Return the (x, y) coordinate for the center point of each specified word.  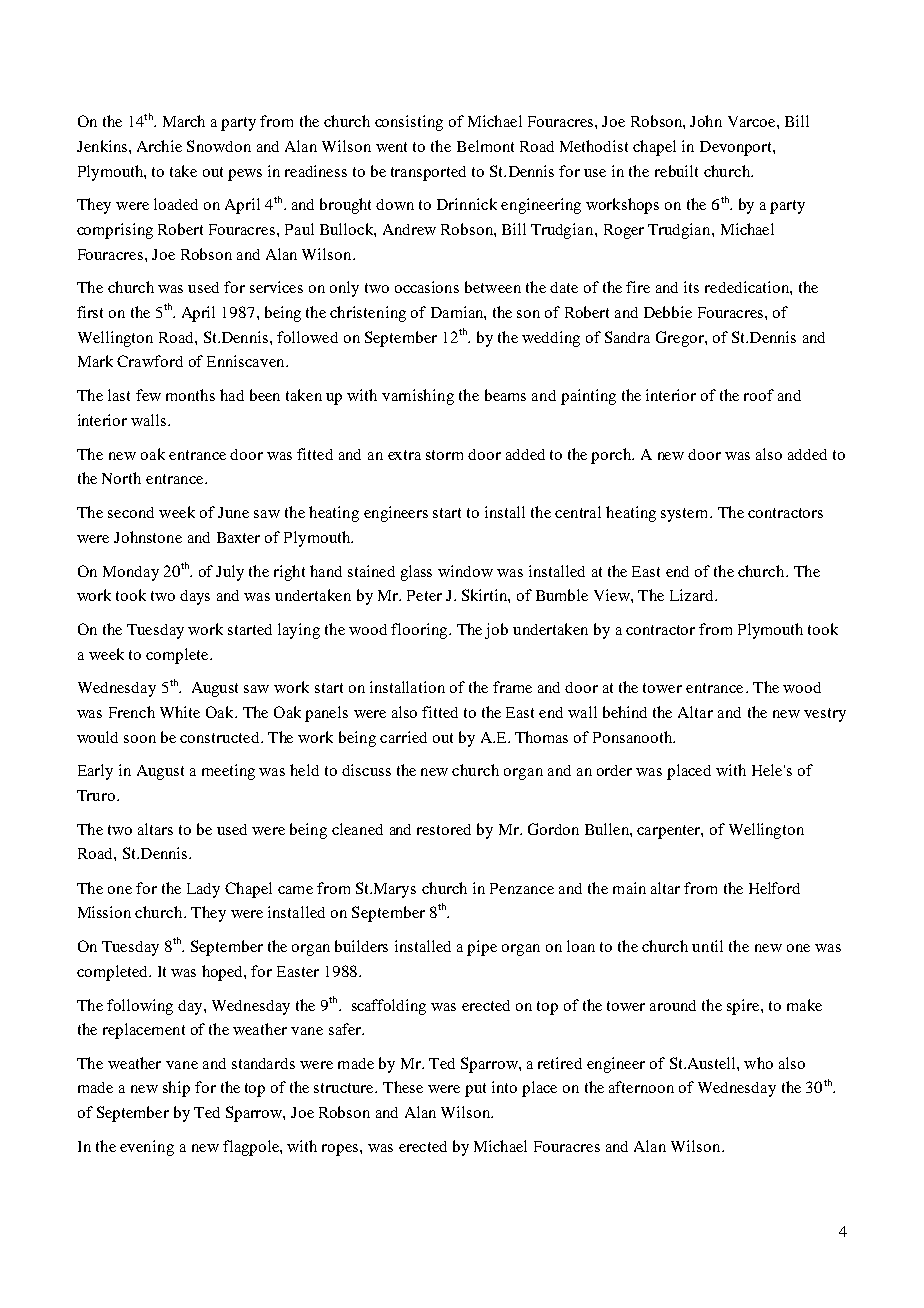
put (475, 1090)
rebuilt (676, 171)
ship (176, 1089)
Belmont (485, 146)
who (758, 1063)
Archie (159, 146)
